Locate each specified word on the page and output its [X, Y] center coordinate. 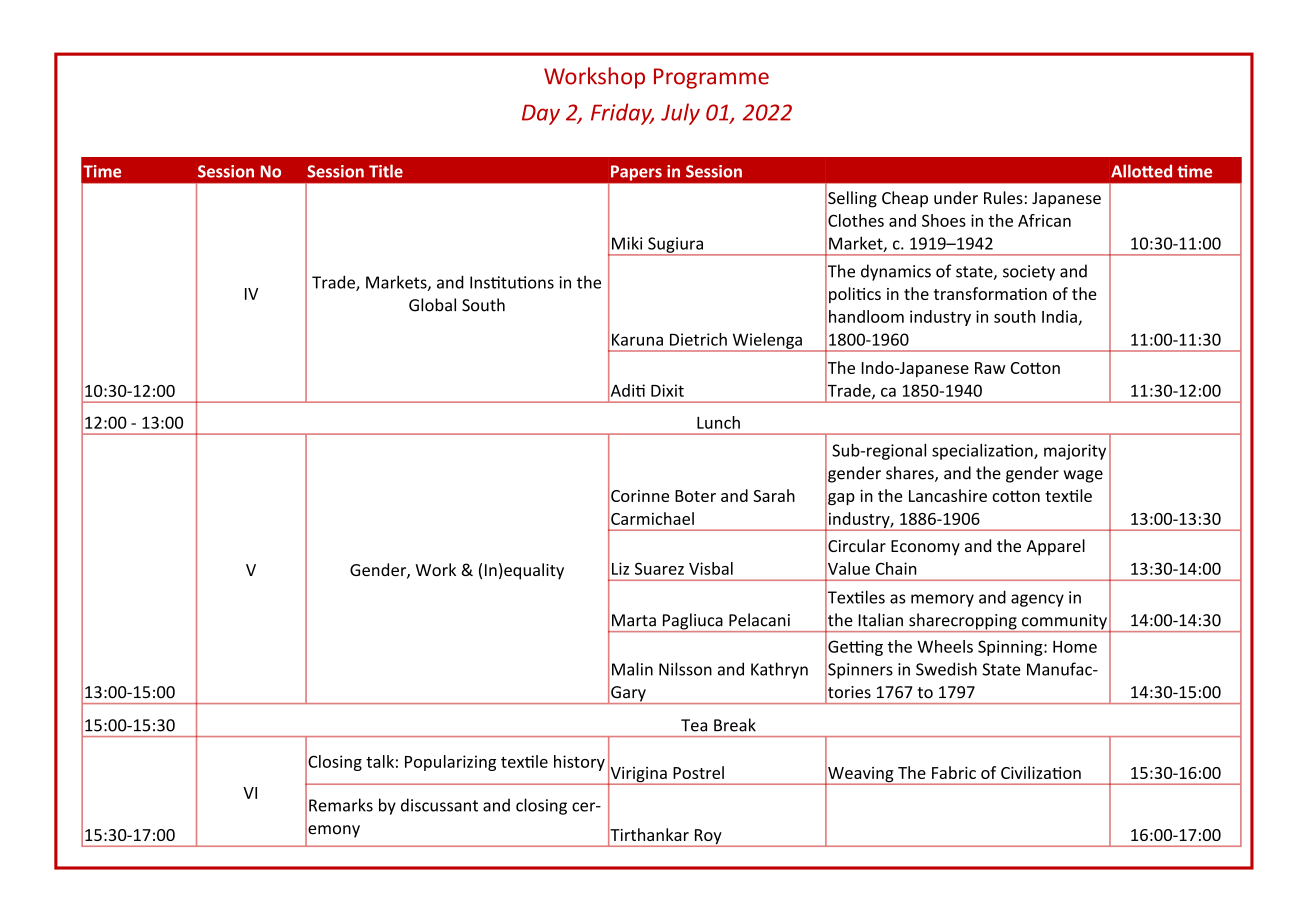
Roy [708, 838]
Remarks [341, 805]
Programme [711, 78]
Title [386, 171]
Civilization [1041, 772]
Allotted [1141, 171]
